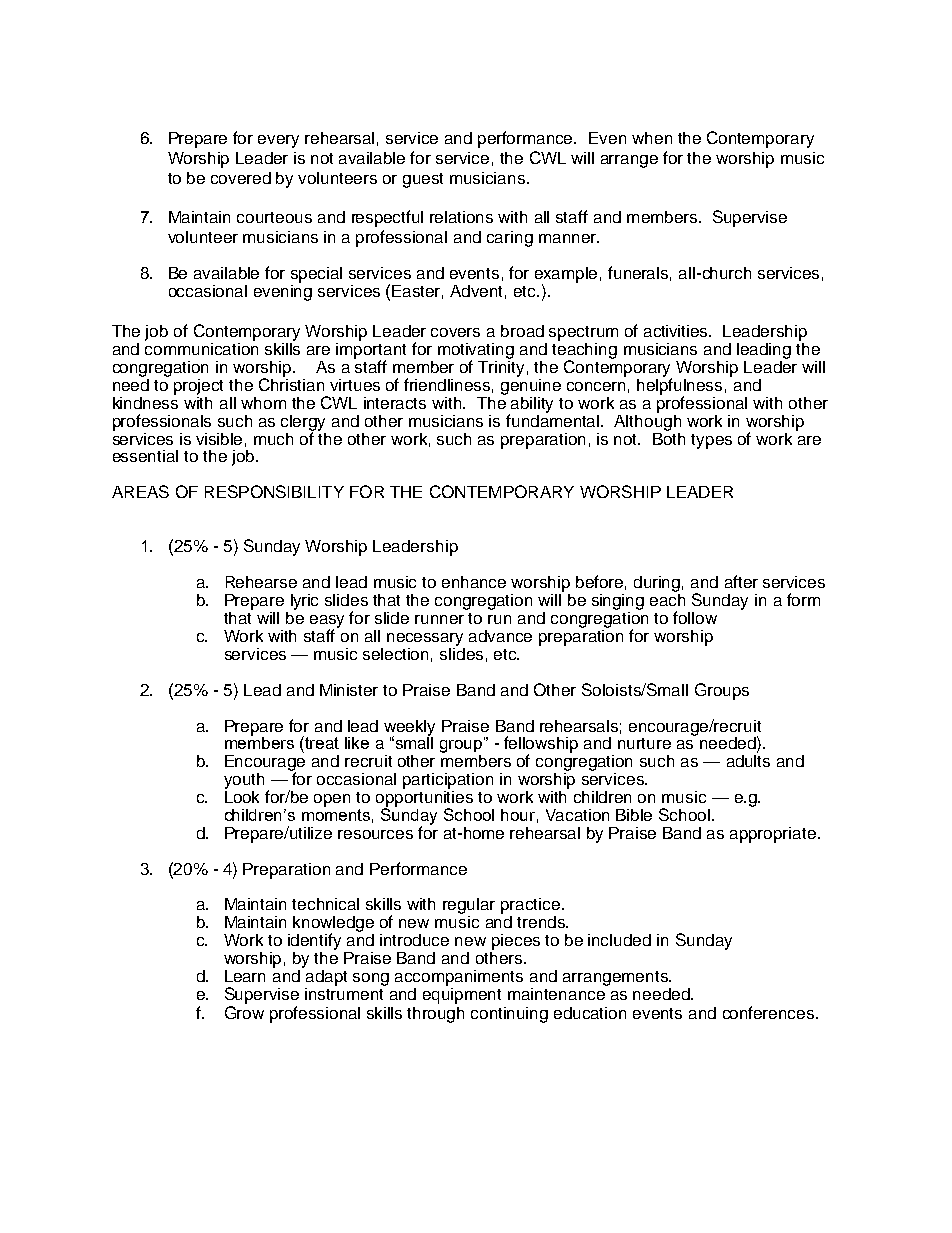 This image has width=952, height=1233. What do you see at coordinates (244, 781) in the image?
I see `youth` at bounding box center [244, 781].
